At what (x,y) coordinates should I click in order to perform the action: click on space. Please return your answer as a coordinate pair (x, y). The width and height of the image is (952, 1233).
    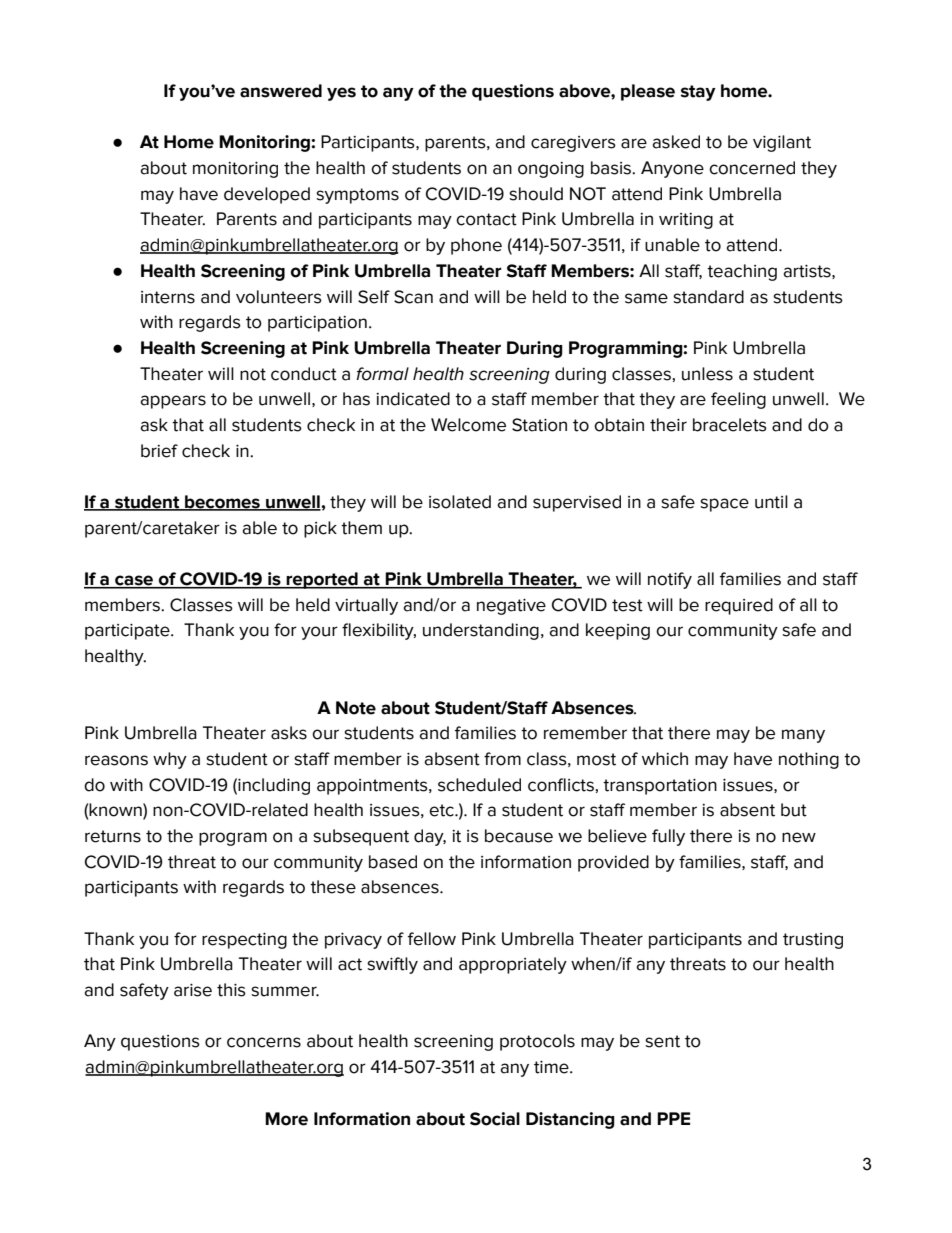
    Looking at the image, I should click on (724, 505).
